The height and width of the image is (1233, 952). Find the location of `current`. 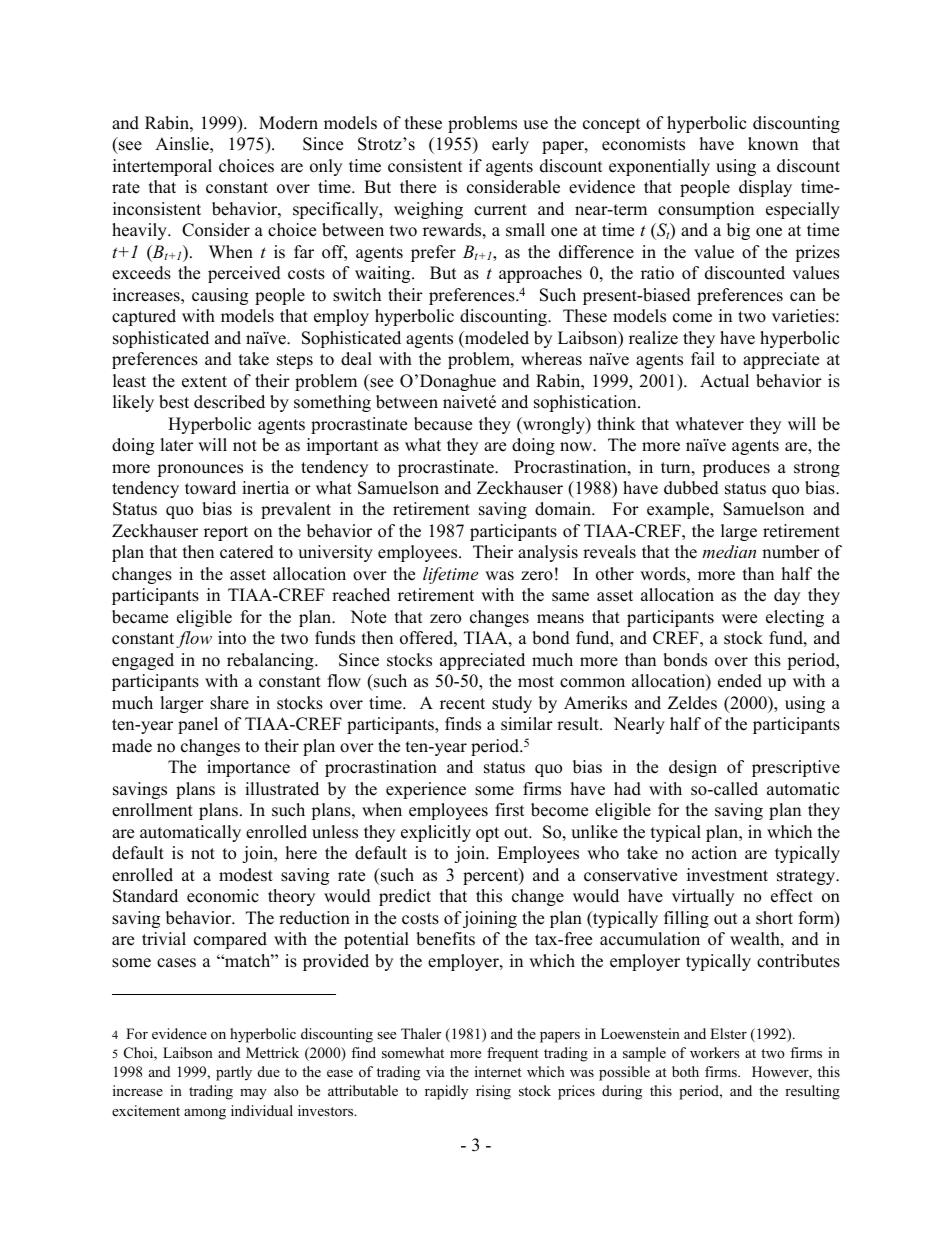

current is located at coordinates (500, 210).
